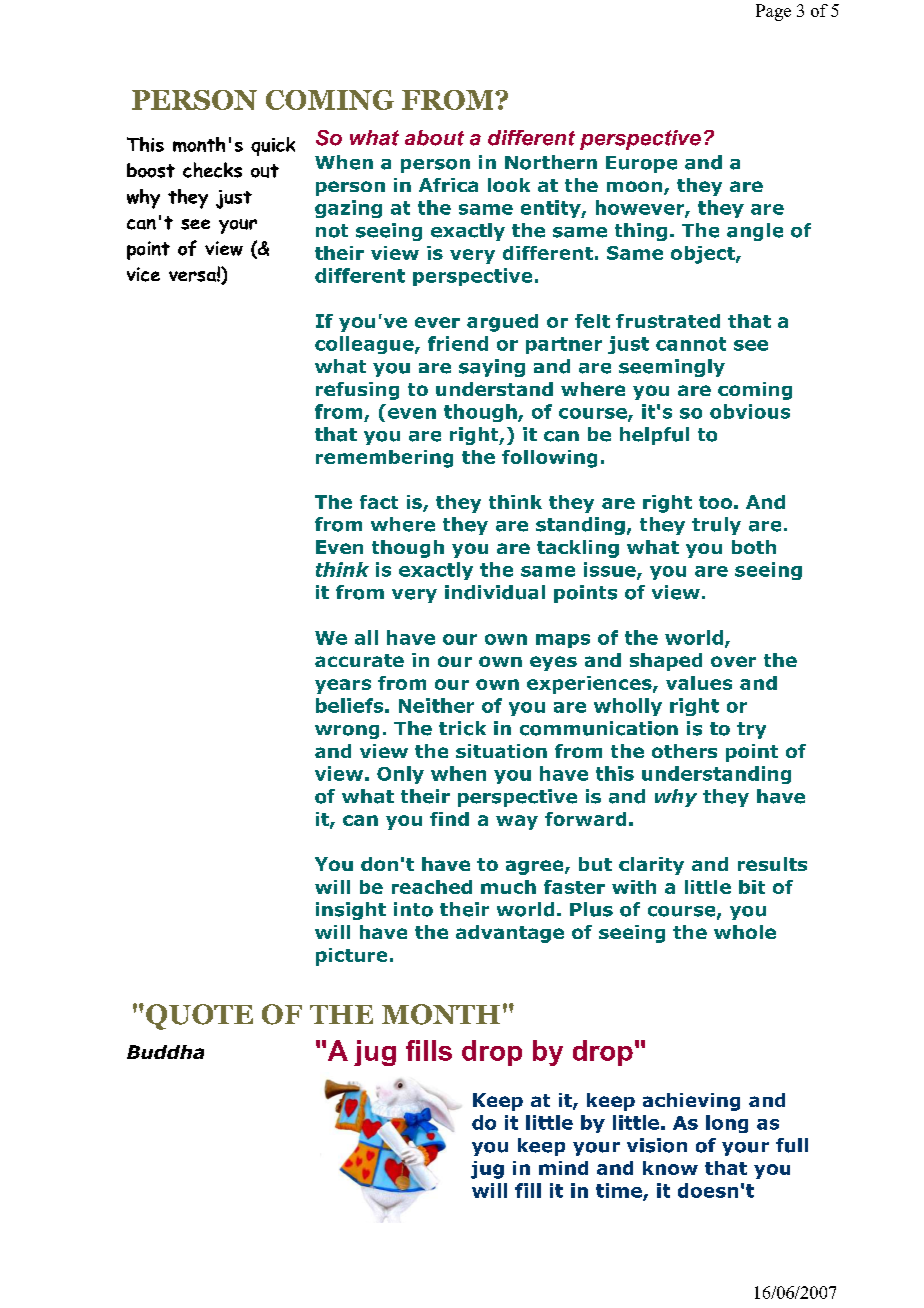  I want to click on bit, so click(752, 887).
